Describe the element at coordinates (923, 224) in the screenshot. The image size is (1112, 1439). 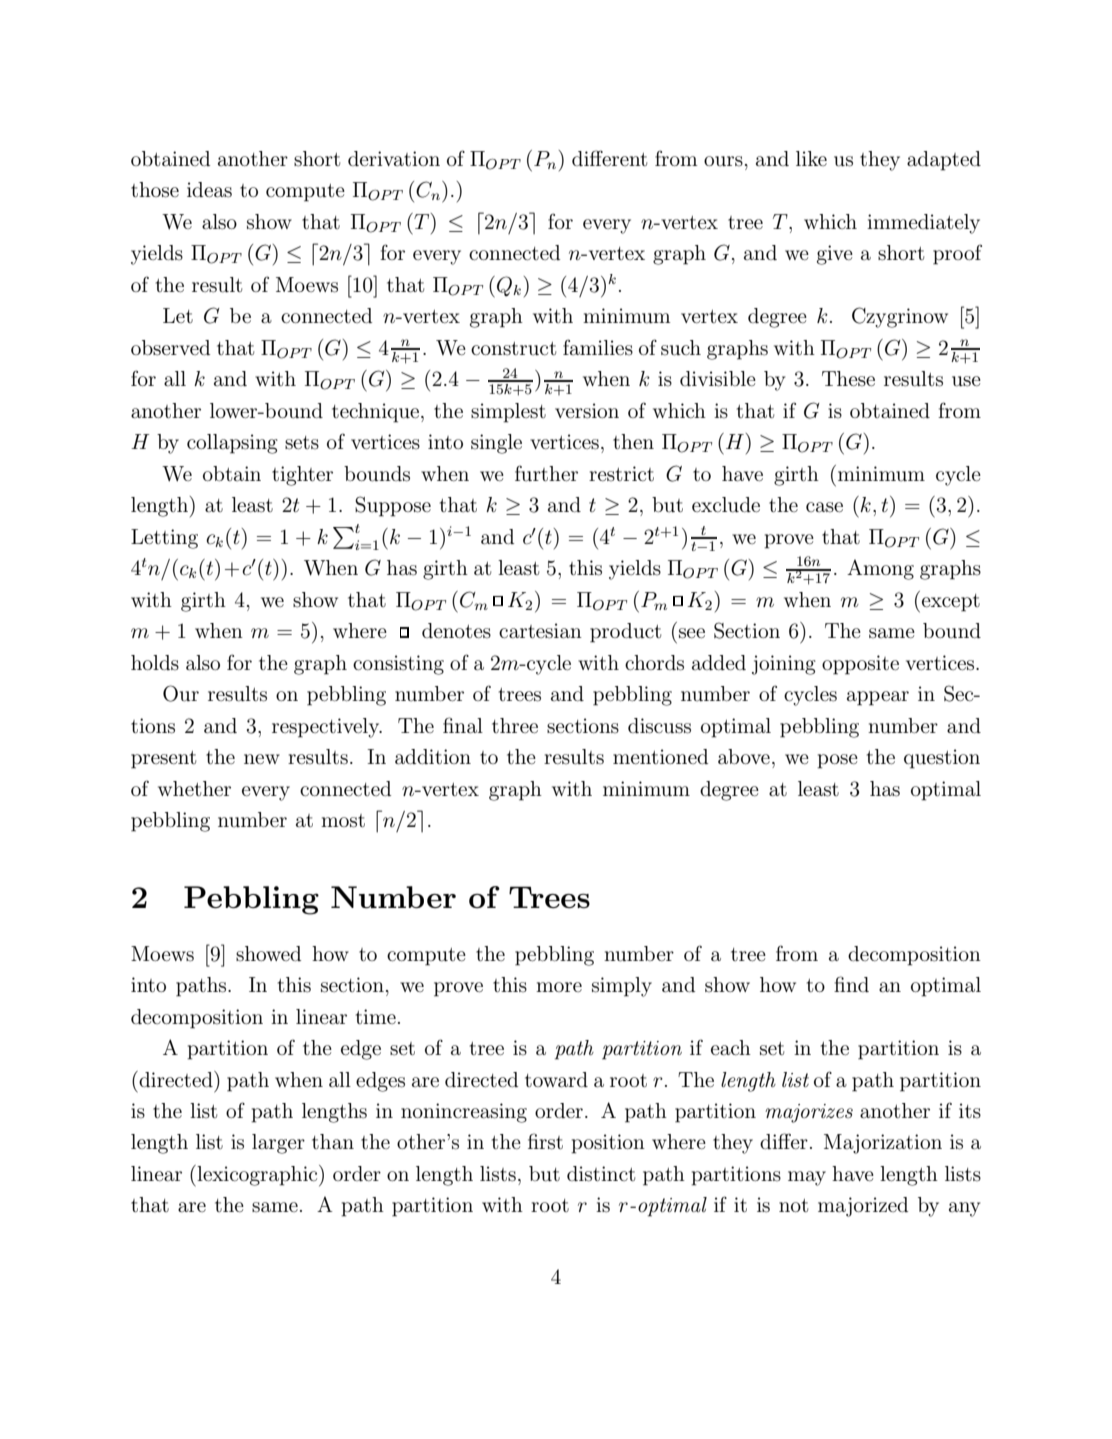
I see `immediately` at that location.
